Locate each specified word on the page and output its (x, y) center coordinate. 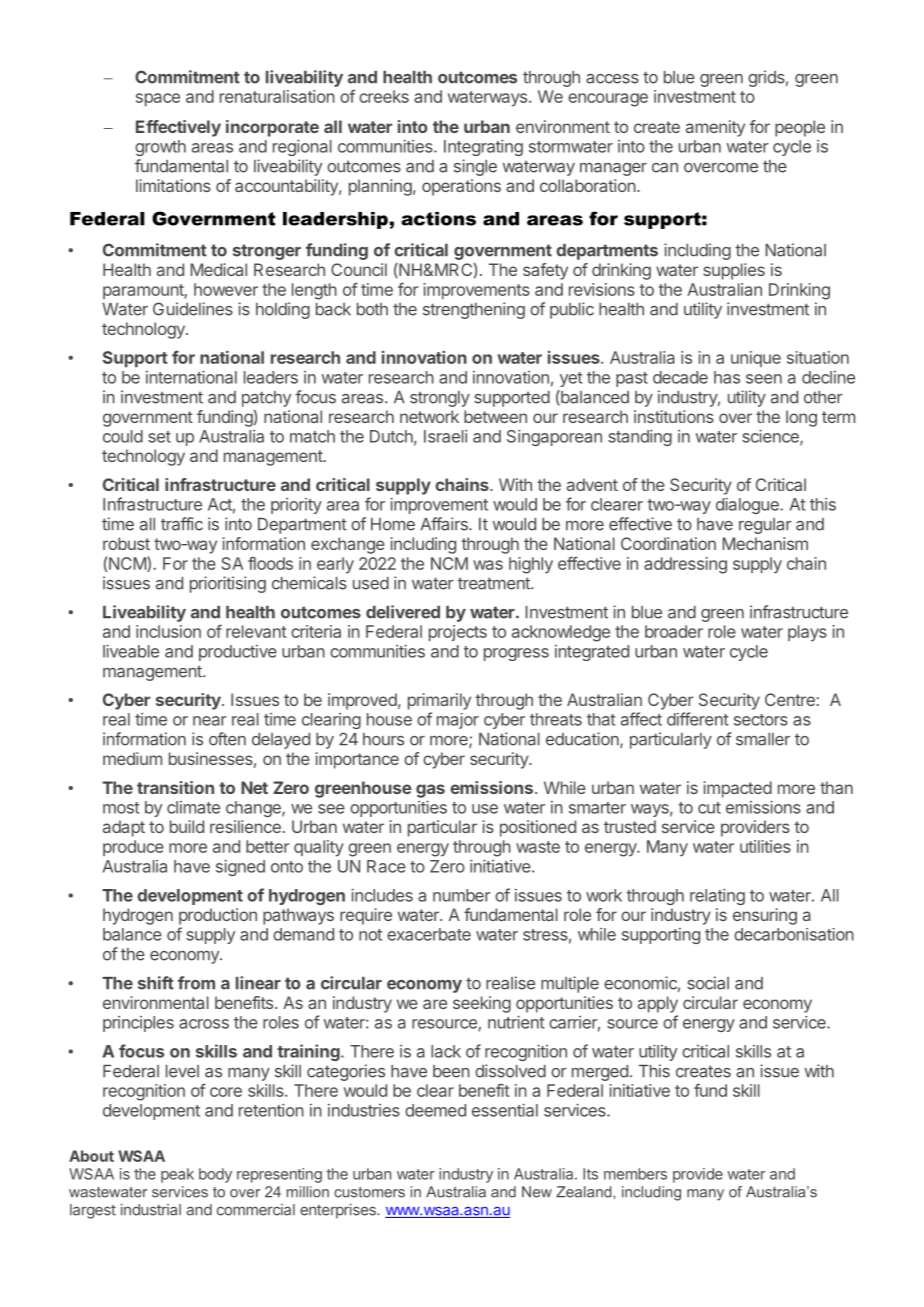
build (187, 826)
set (159, 437)
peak (177, 1175)
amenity (715, 128)
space (158, 99)
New (537, 1192)
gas (430, 791)
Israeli (446, 436)
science (771, 437)
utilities (765, 846)
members (635, 1174)
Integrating (483, 147)
